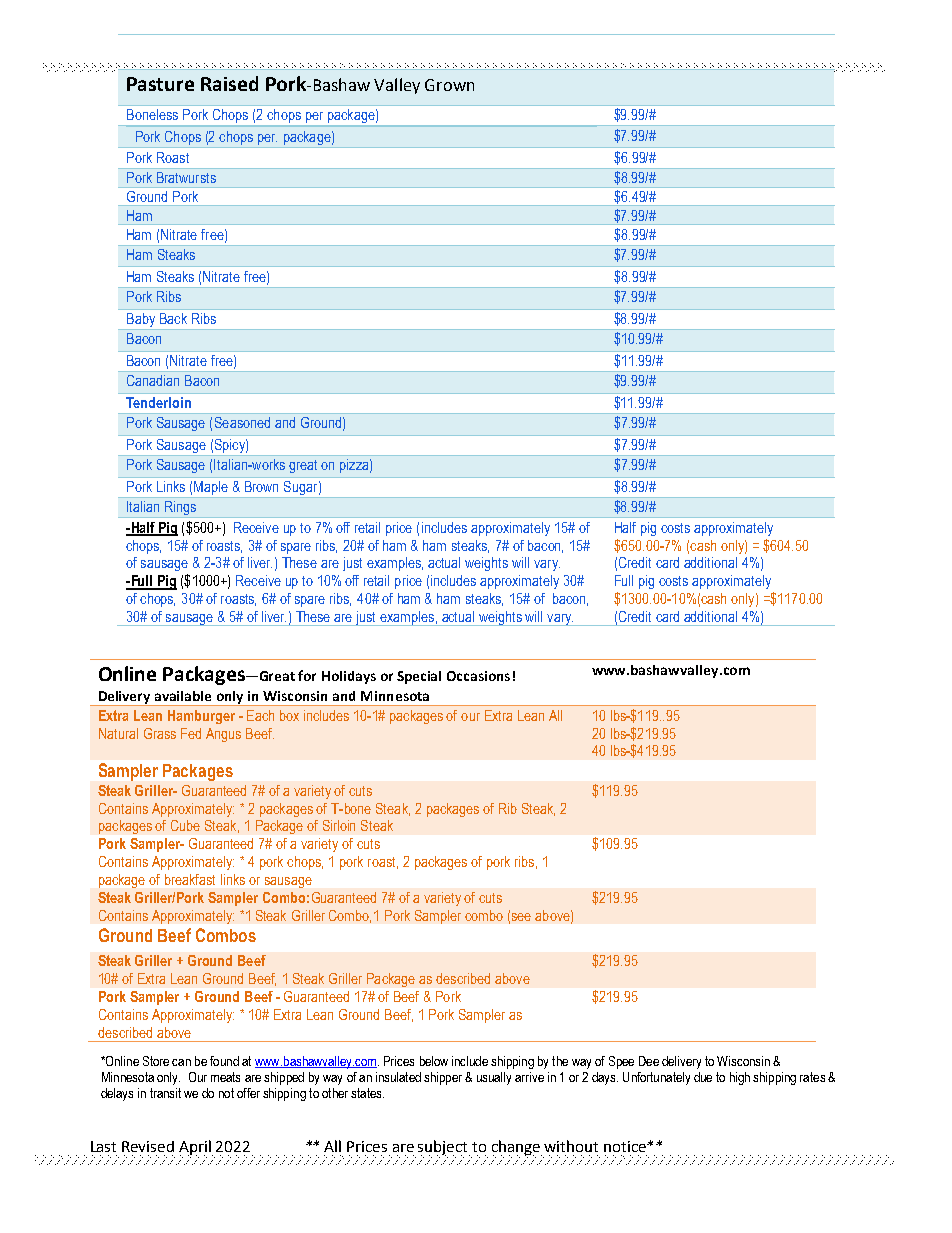 The width and height of the document is (952, 1233). Describe the element at coordinates (185, 825) in the document. I see `Cube` at that location.
